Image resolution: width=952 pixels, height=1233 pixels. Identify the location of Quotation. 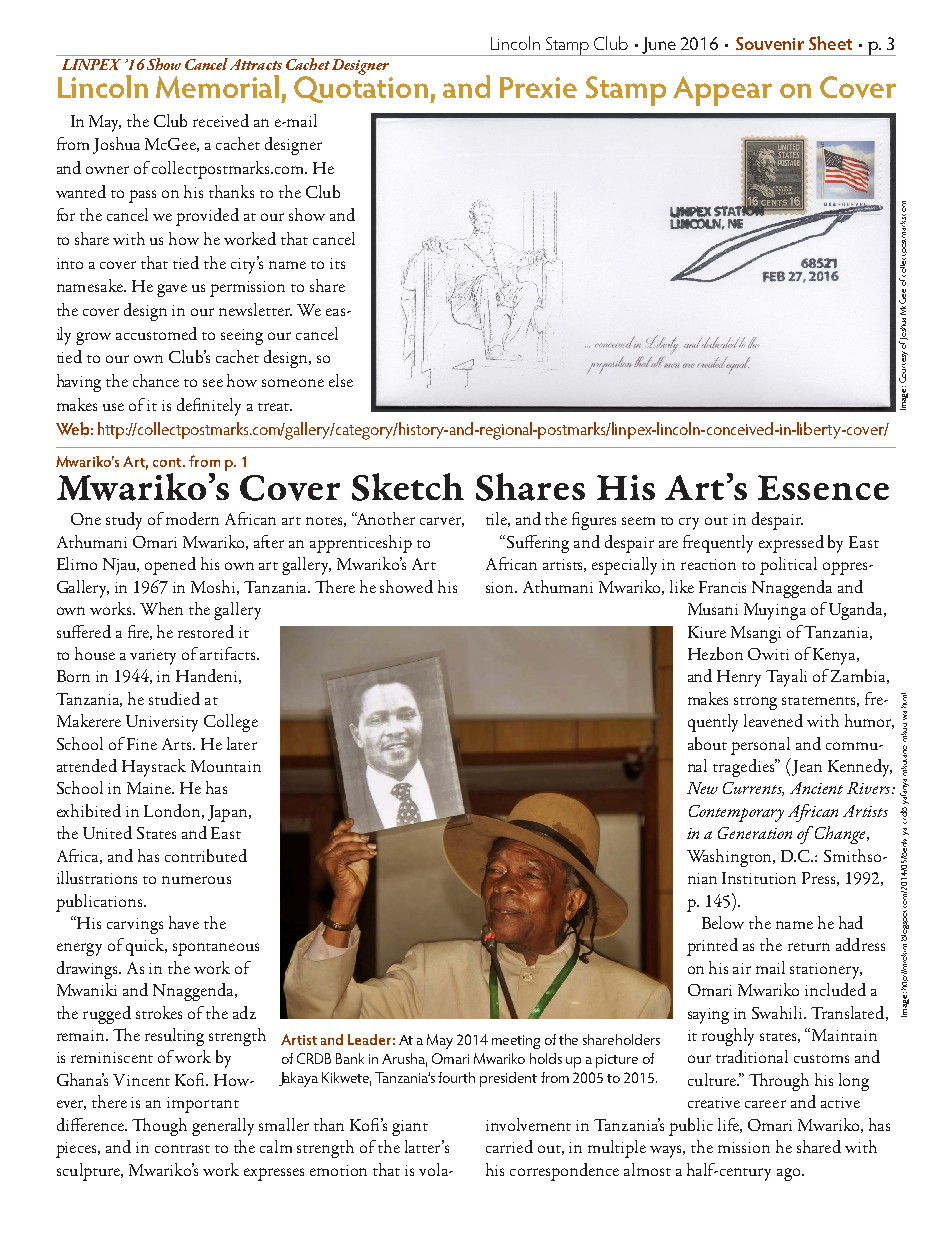
(361, 88).
